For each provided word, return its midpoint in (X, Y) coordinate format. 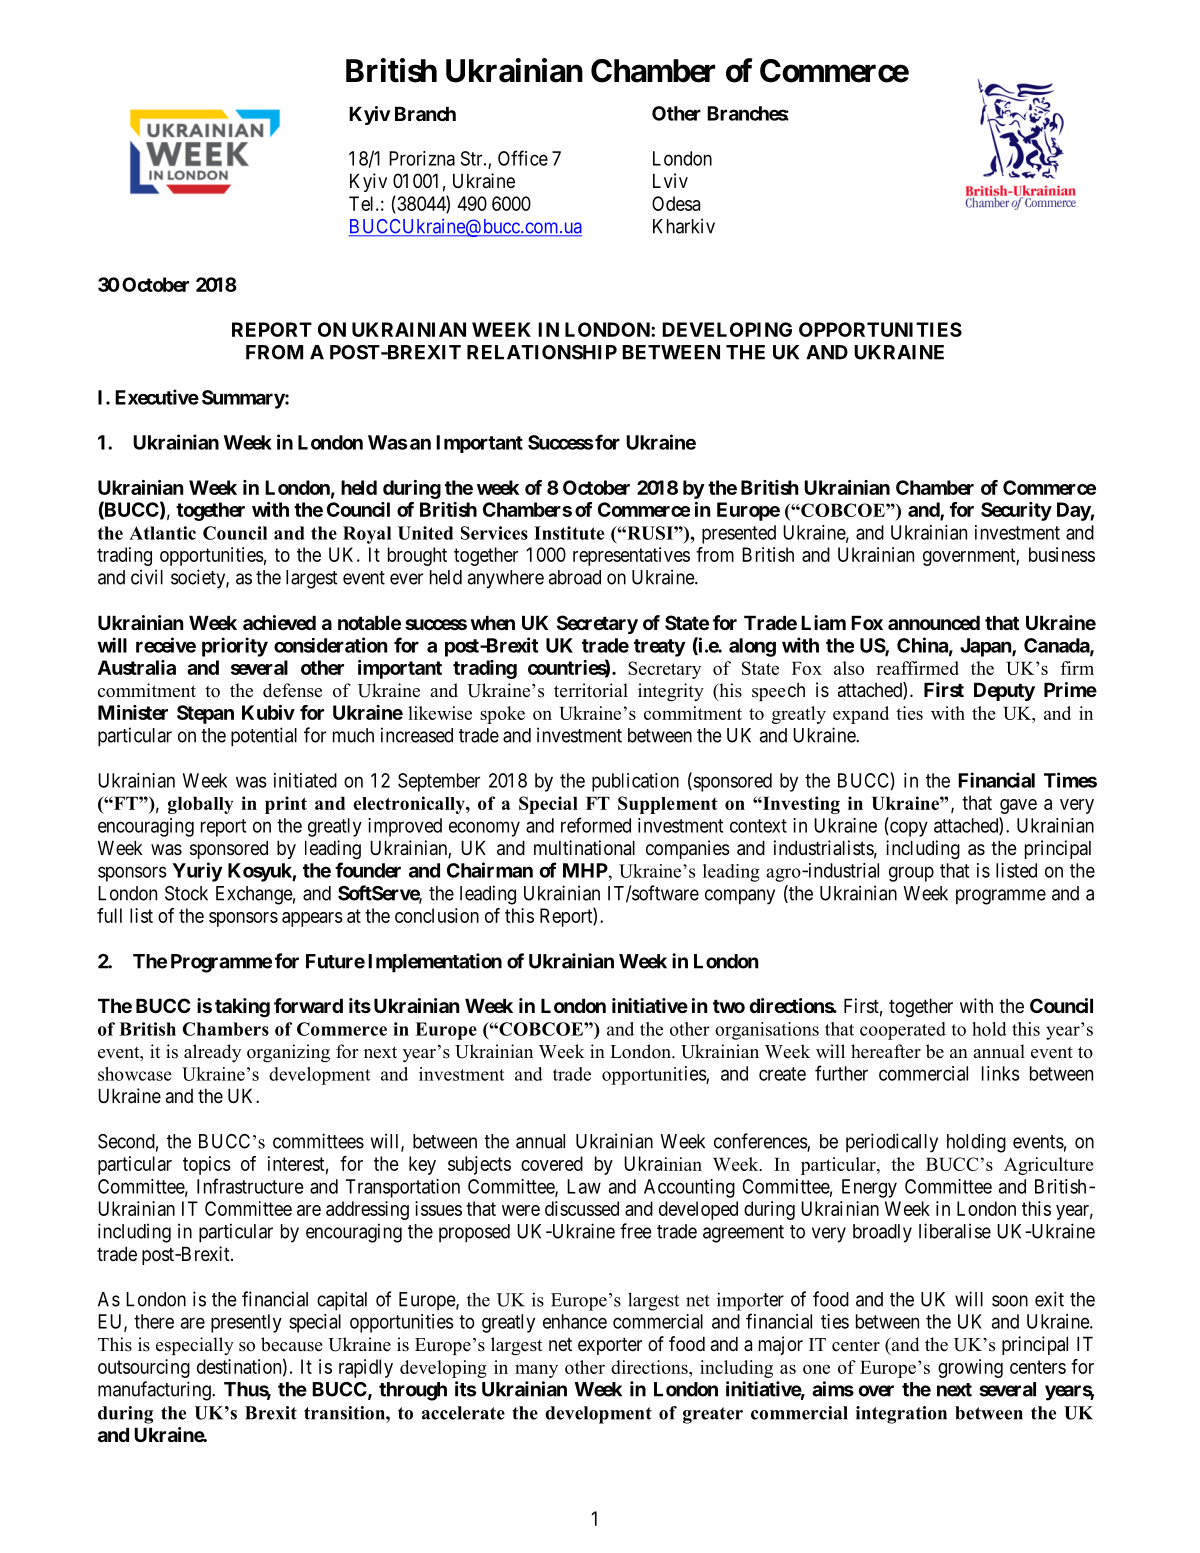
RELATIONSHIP (542, 352)
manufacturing (155, 1391)
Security (1016, 511)
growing (970, 1368)
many (536, 1371)
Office (523, 158)
